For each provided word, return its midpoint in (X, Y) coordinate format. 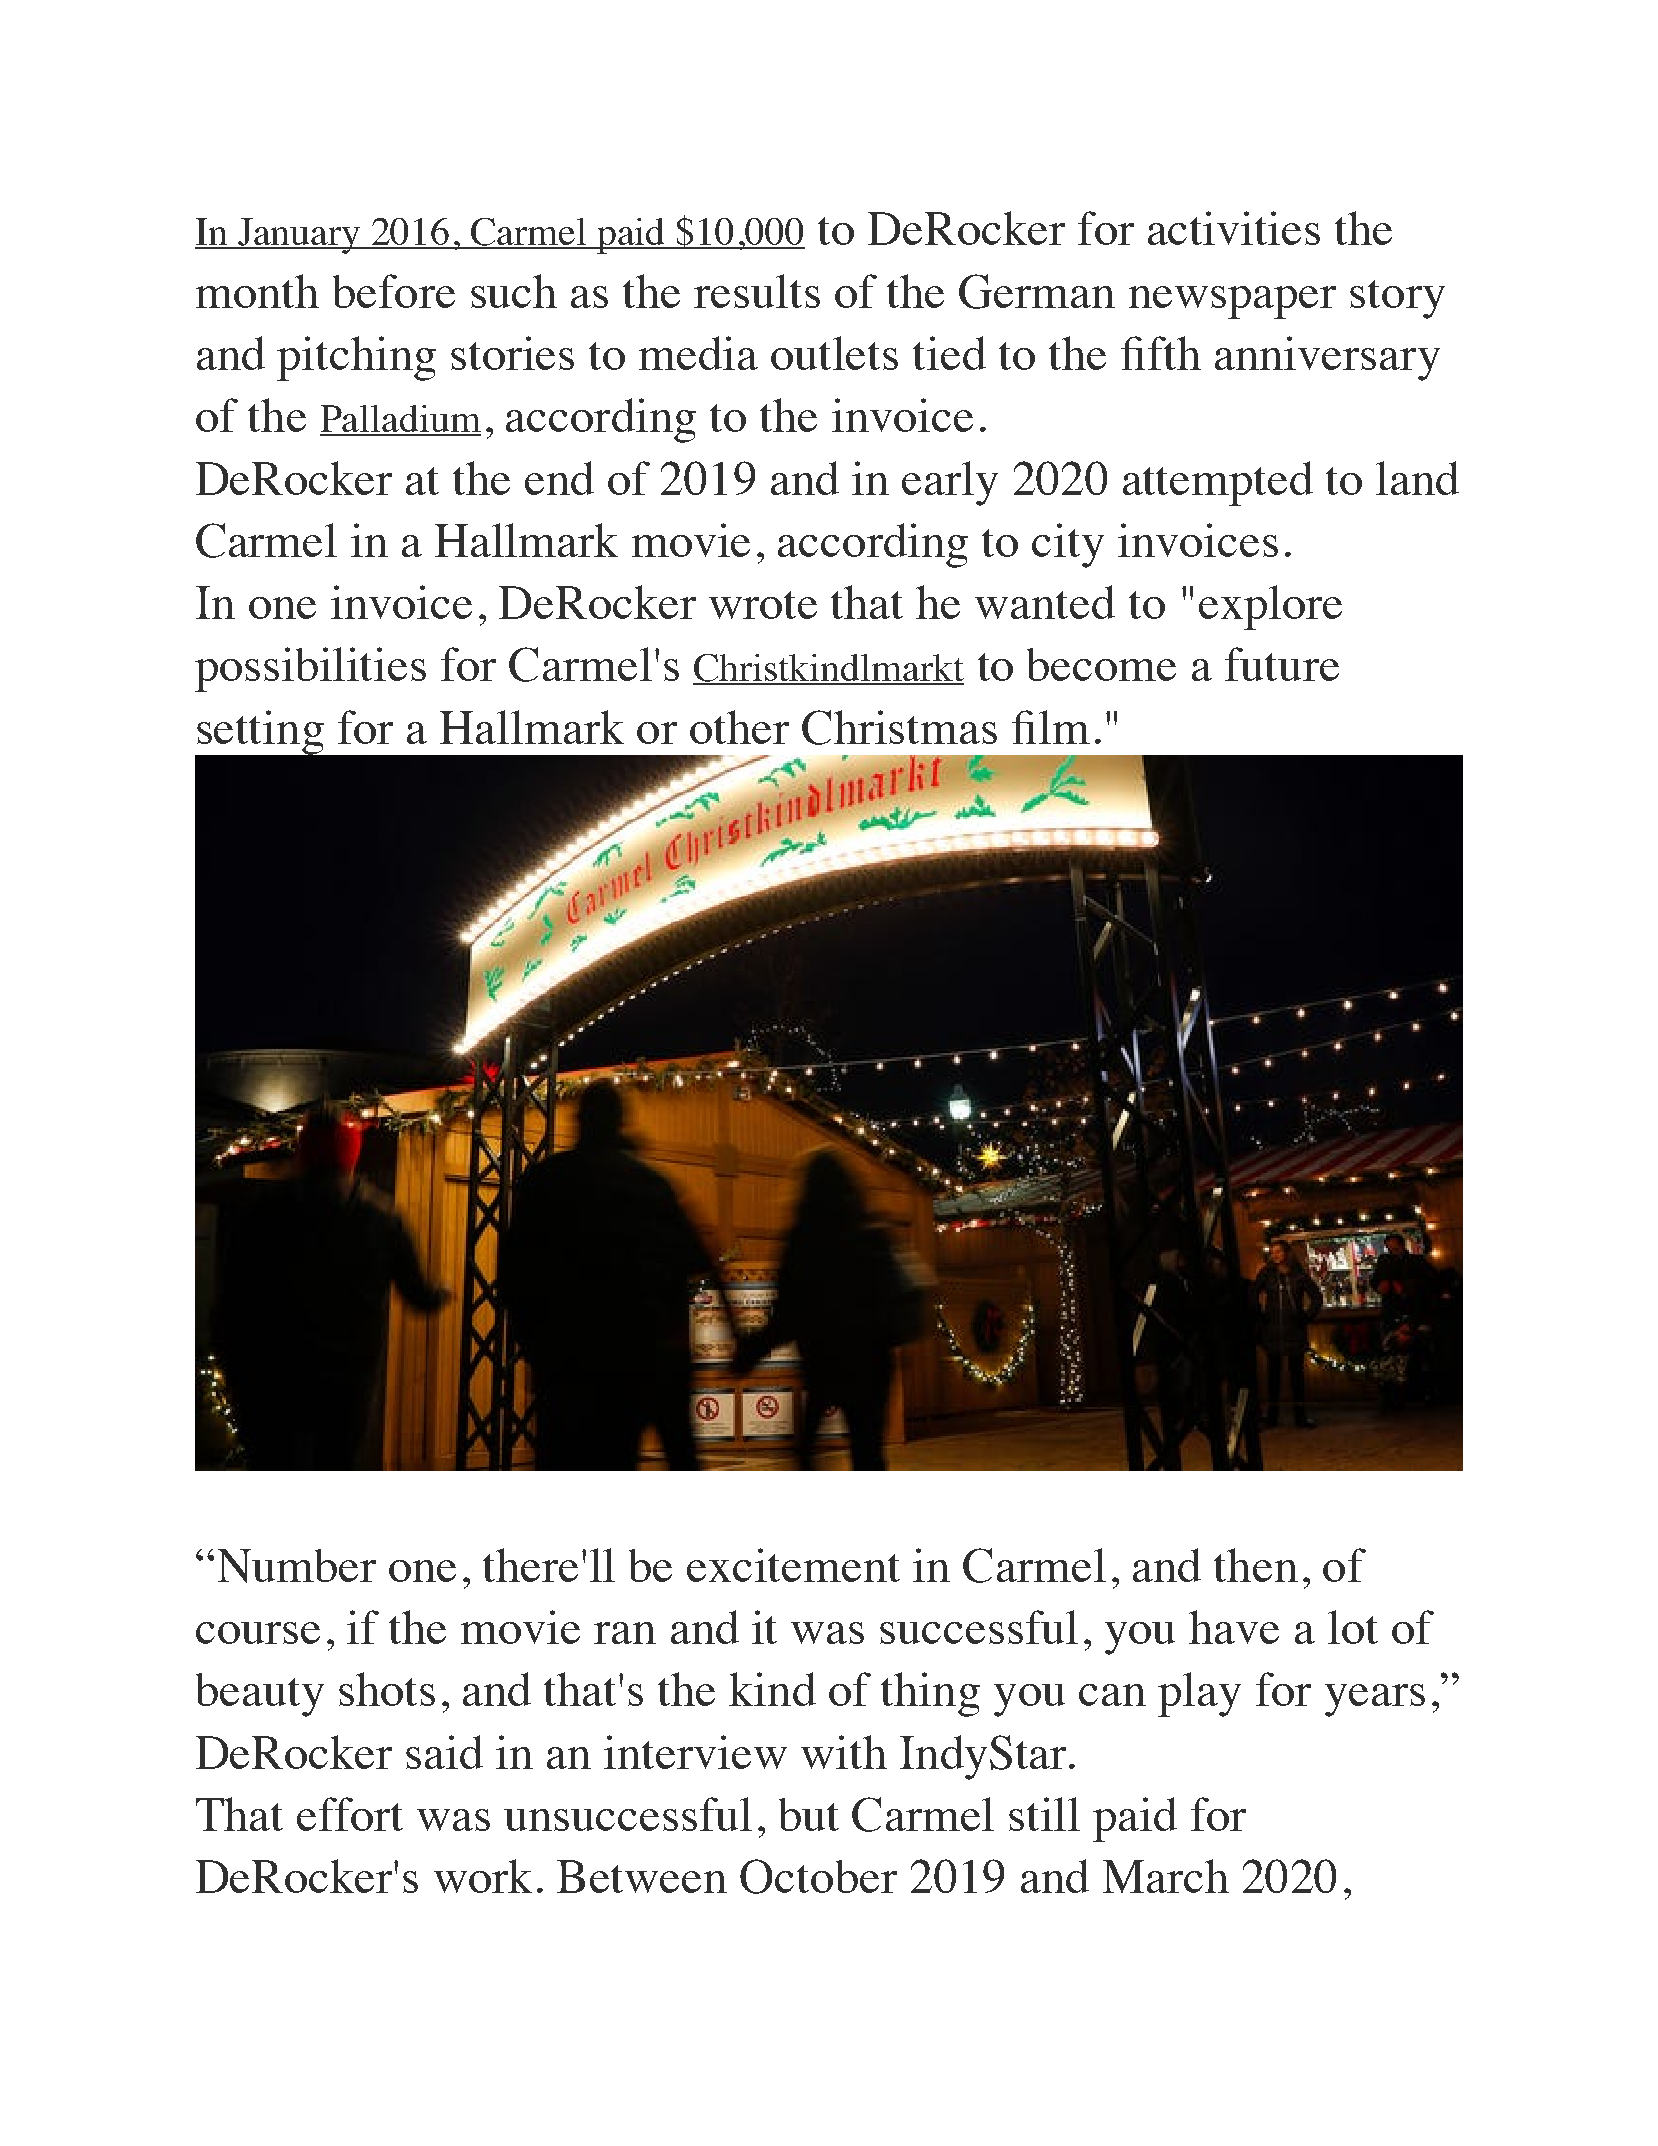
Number (297, 1566)
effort (350, 1814)
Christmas (899, 727)
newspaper (1232, 302)
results (757, 291)
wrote (763, 605)
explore (1270, 607)
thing (930, 1694)
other (739, 727)
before (394, 291)
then (1256, 1565)
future (1282, 664)
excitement (793, 1565)
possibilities (310, 669)
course (258, 1633)
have (1234, 1627)
